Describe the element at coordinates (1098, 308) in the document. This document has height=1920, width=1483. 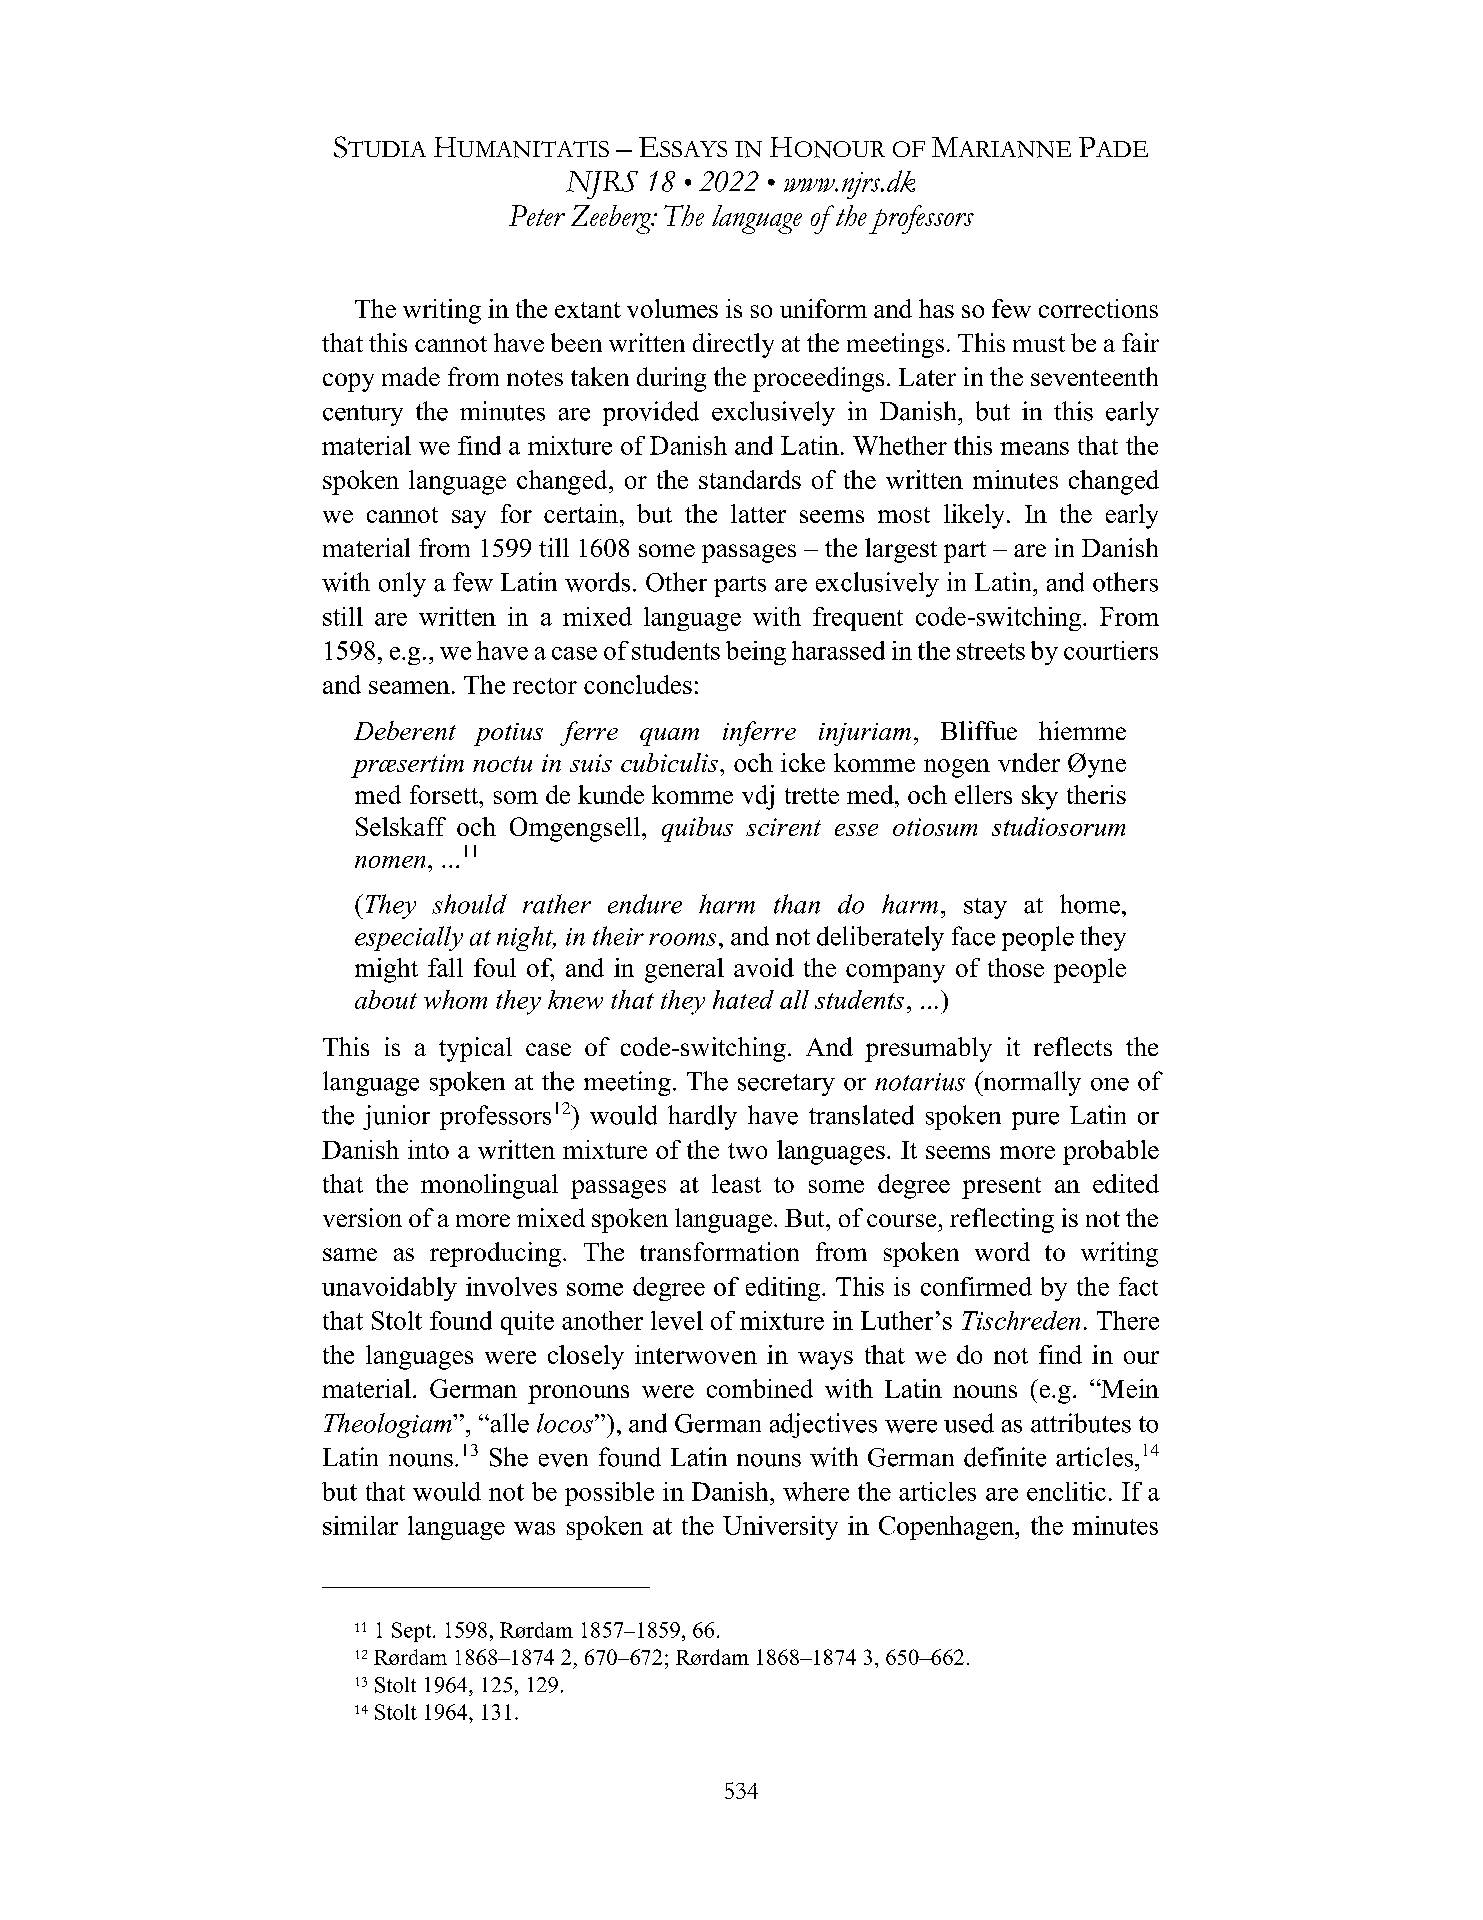
I see `corrections` at that location.
